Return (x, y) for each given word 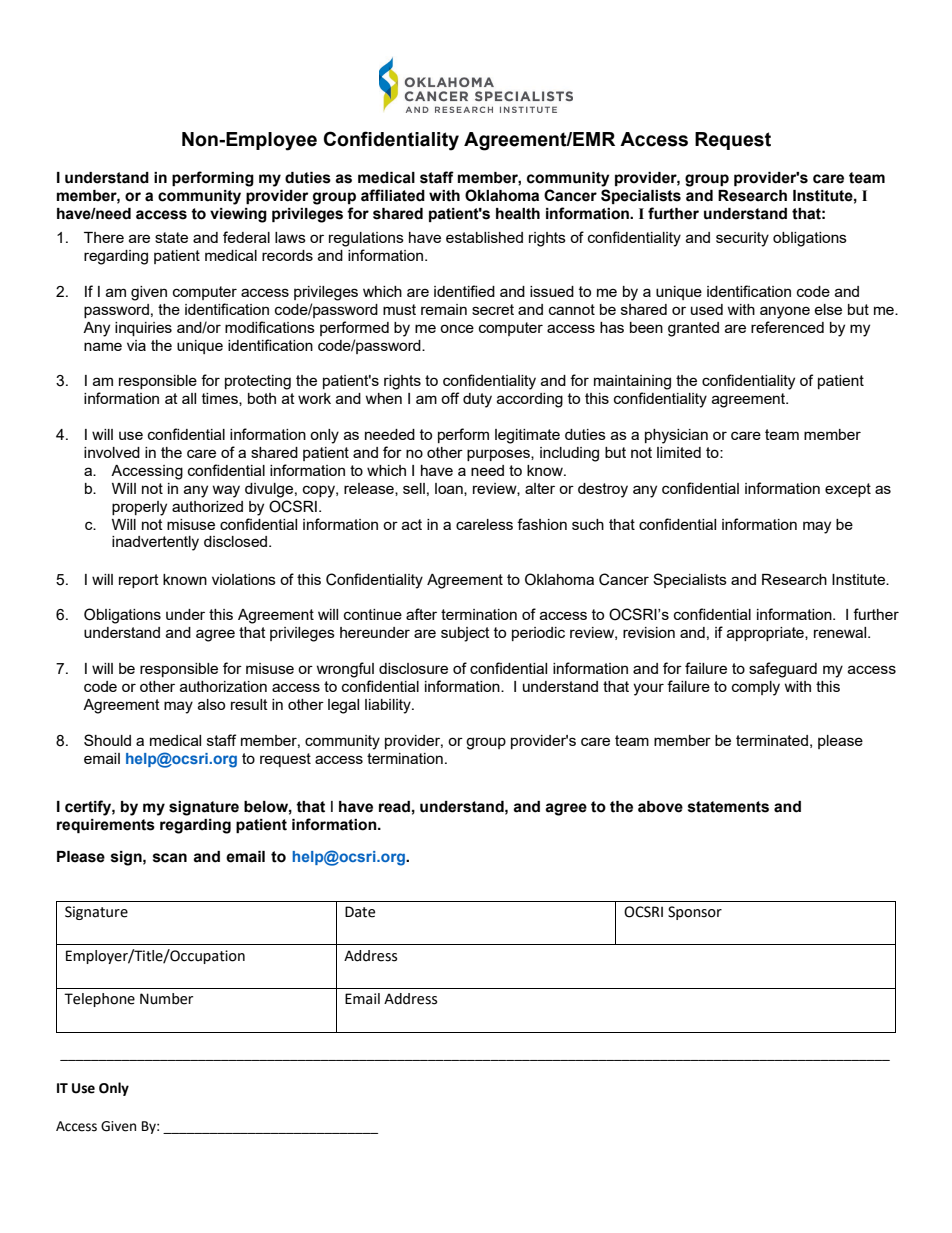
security (742, 239)
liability (389, 706)
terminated (772, 740)
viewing (238, 215)
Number (166, 999)
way (226, 491)
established (484, 237)
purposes (499, 455)
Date (360, 912)
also (211, 704)
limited (679, 452)
